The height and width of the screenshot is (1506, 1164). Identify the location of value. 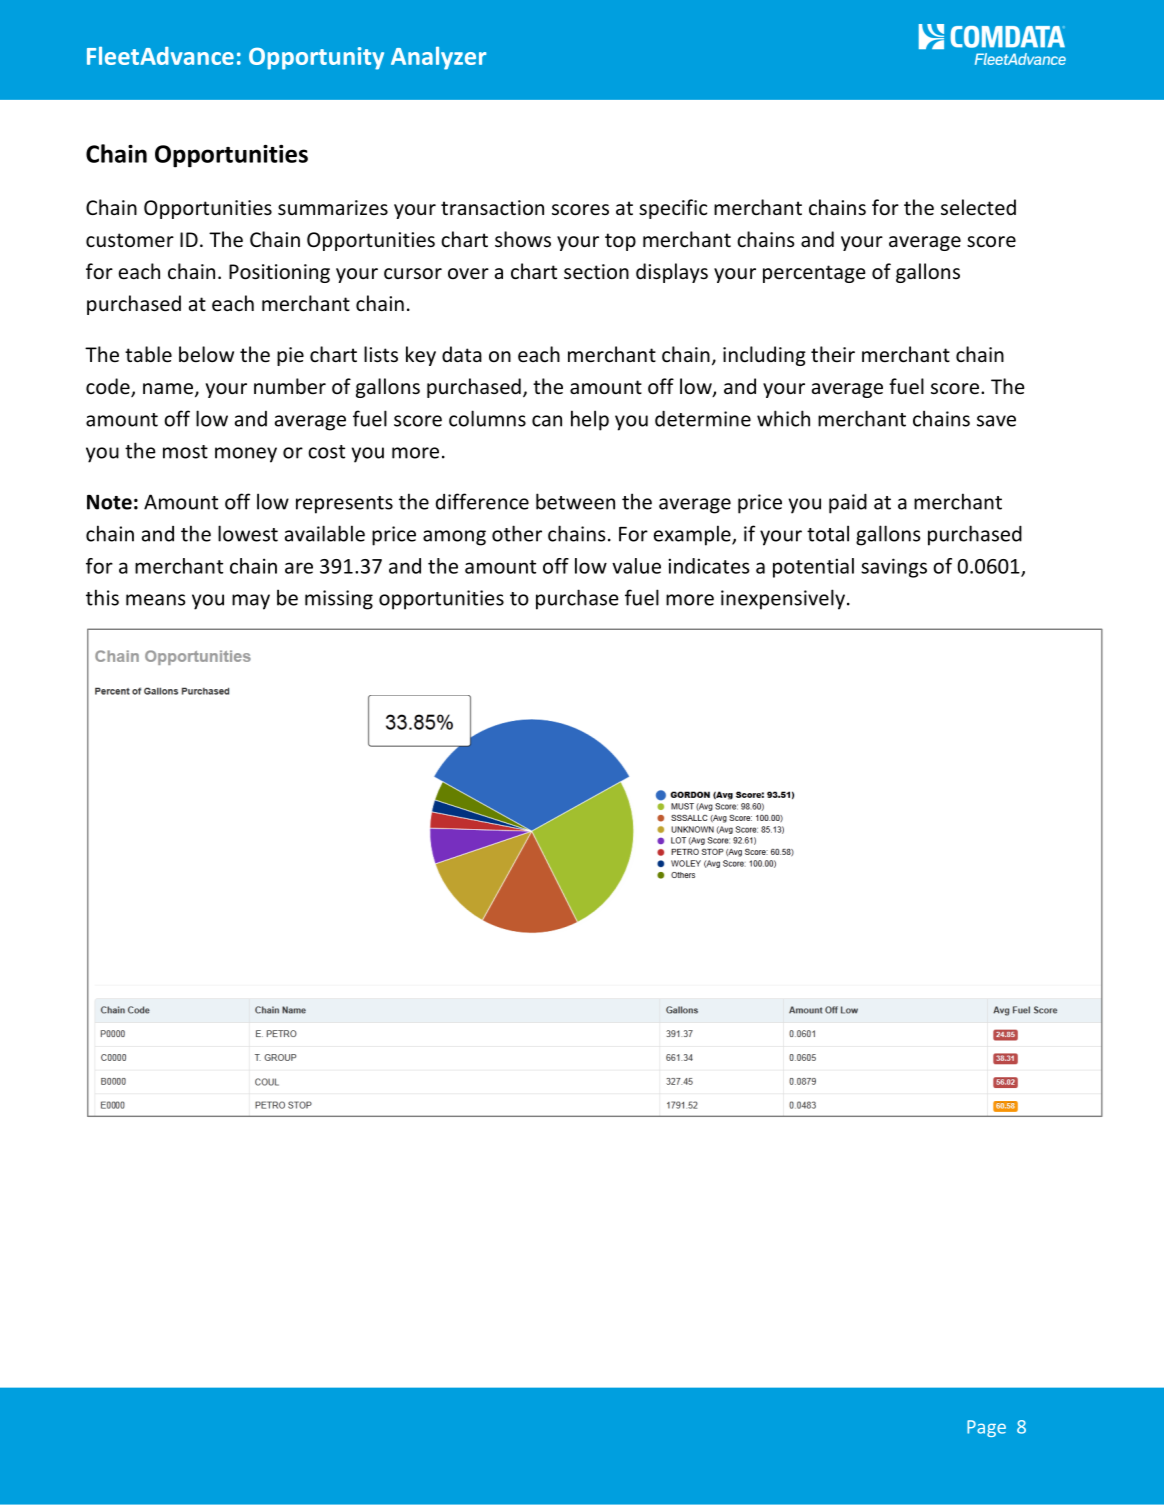
(636, 566).
